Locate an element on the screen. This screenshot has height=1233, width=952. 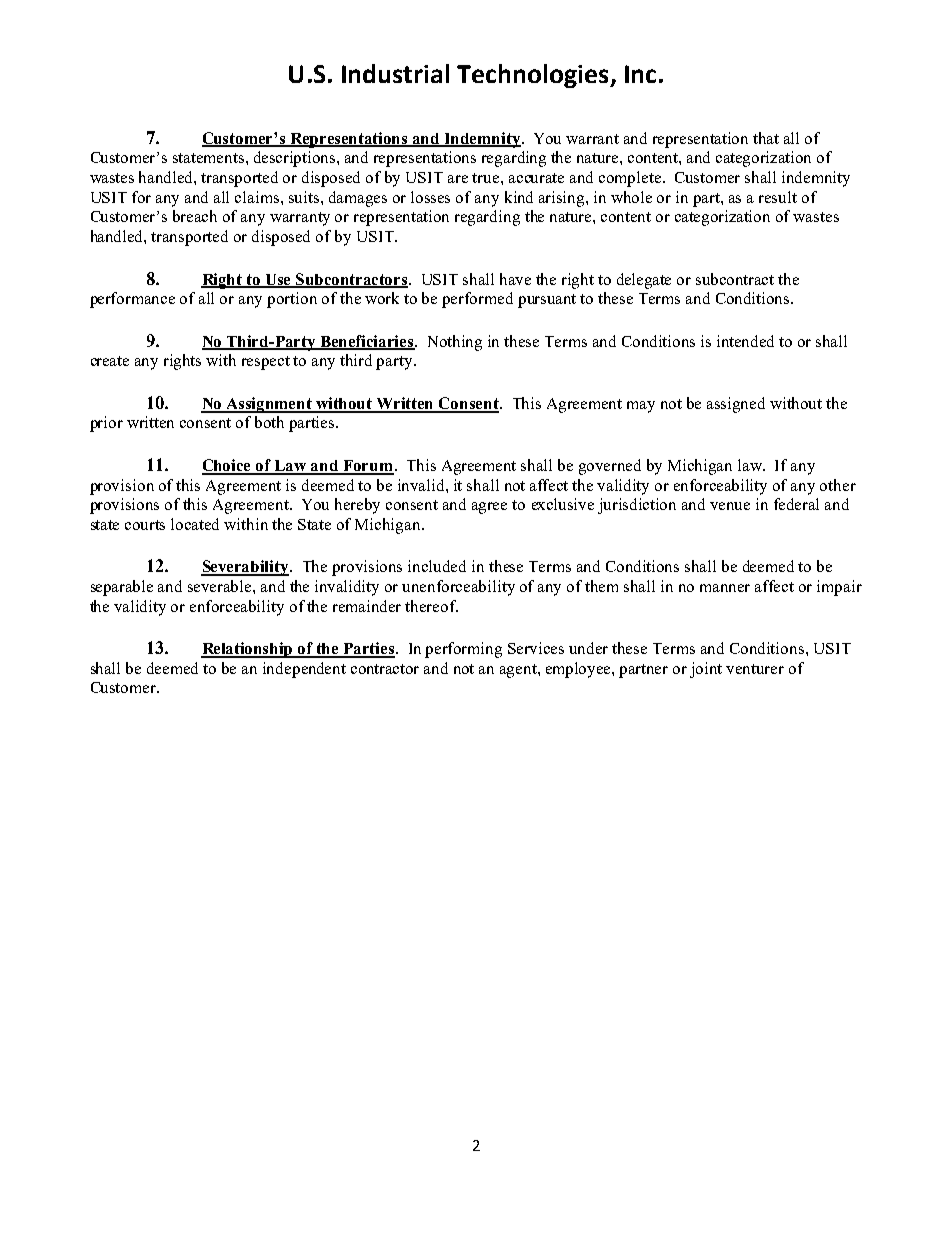
performing is located at coordinates (463, 650).
